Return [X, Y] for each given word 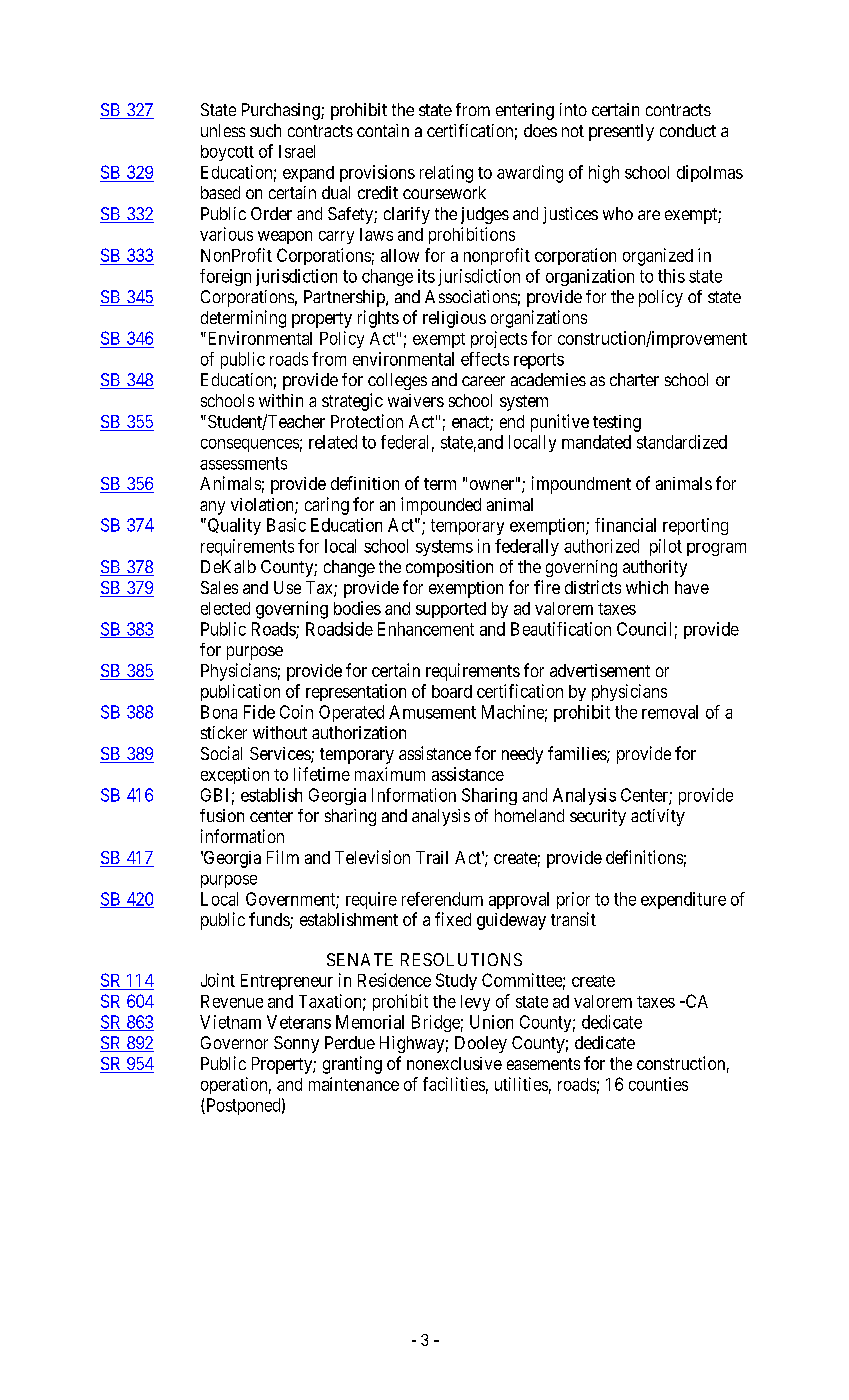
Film [283, 857]
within [281, 400]
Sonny [296, 1044]
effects [485, 359]
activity [658, 817]
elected [225, 608]
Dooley [481, 1044]
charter [634, 379]
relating [446, 174]
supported [451, 610]
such [265, 130]
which [647, 587]
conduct [688, 130]
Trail [432, 857]
